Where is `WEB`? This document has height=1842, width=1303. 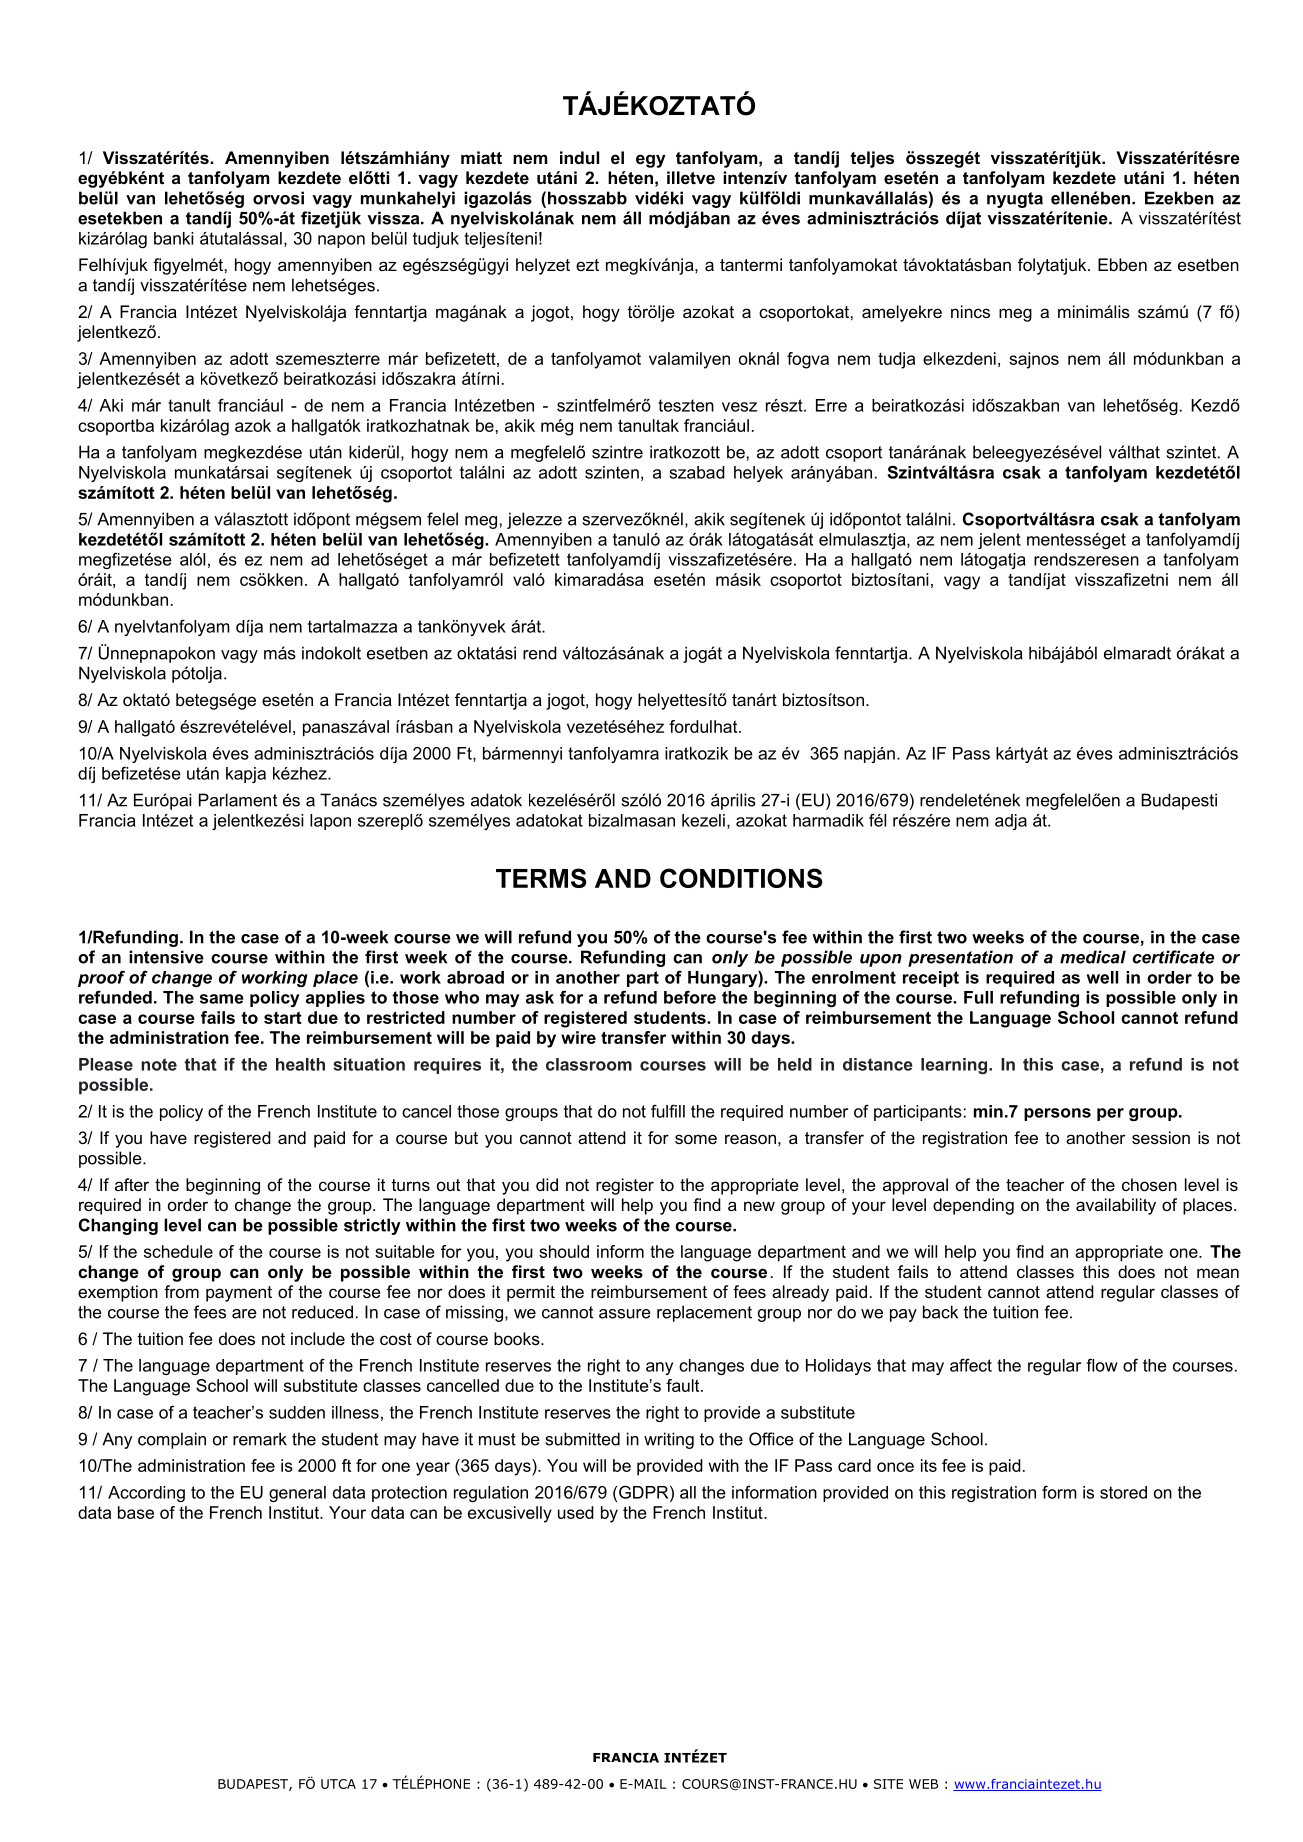 WEB is located at coordinates (923, 1784).
